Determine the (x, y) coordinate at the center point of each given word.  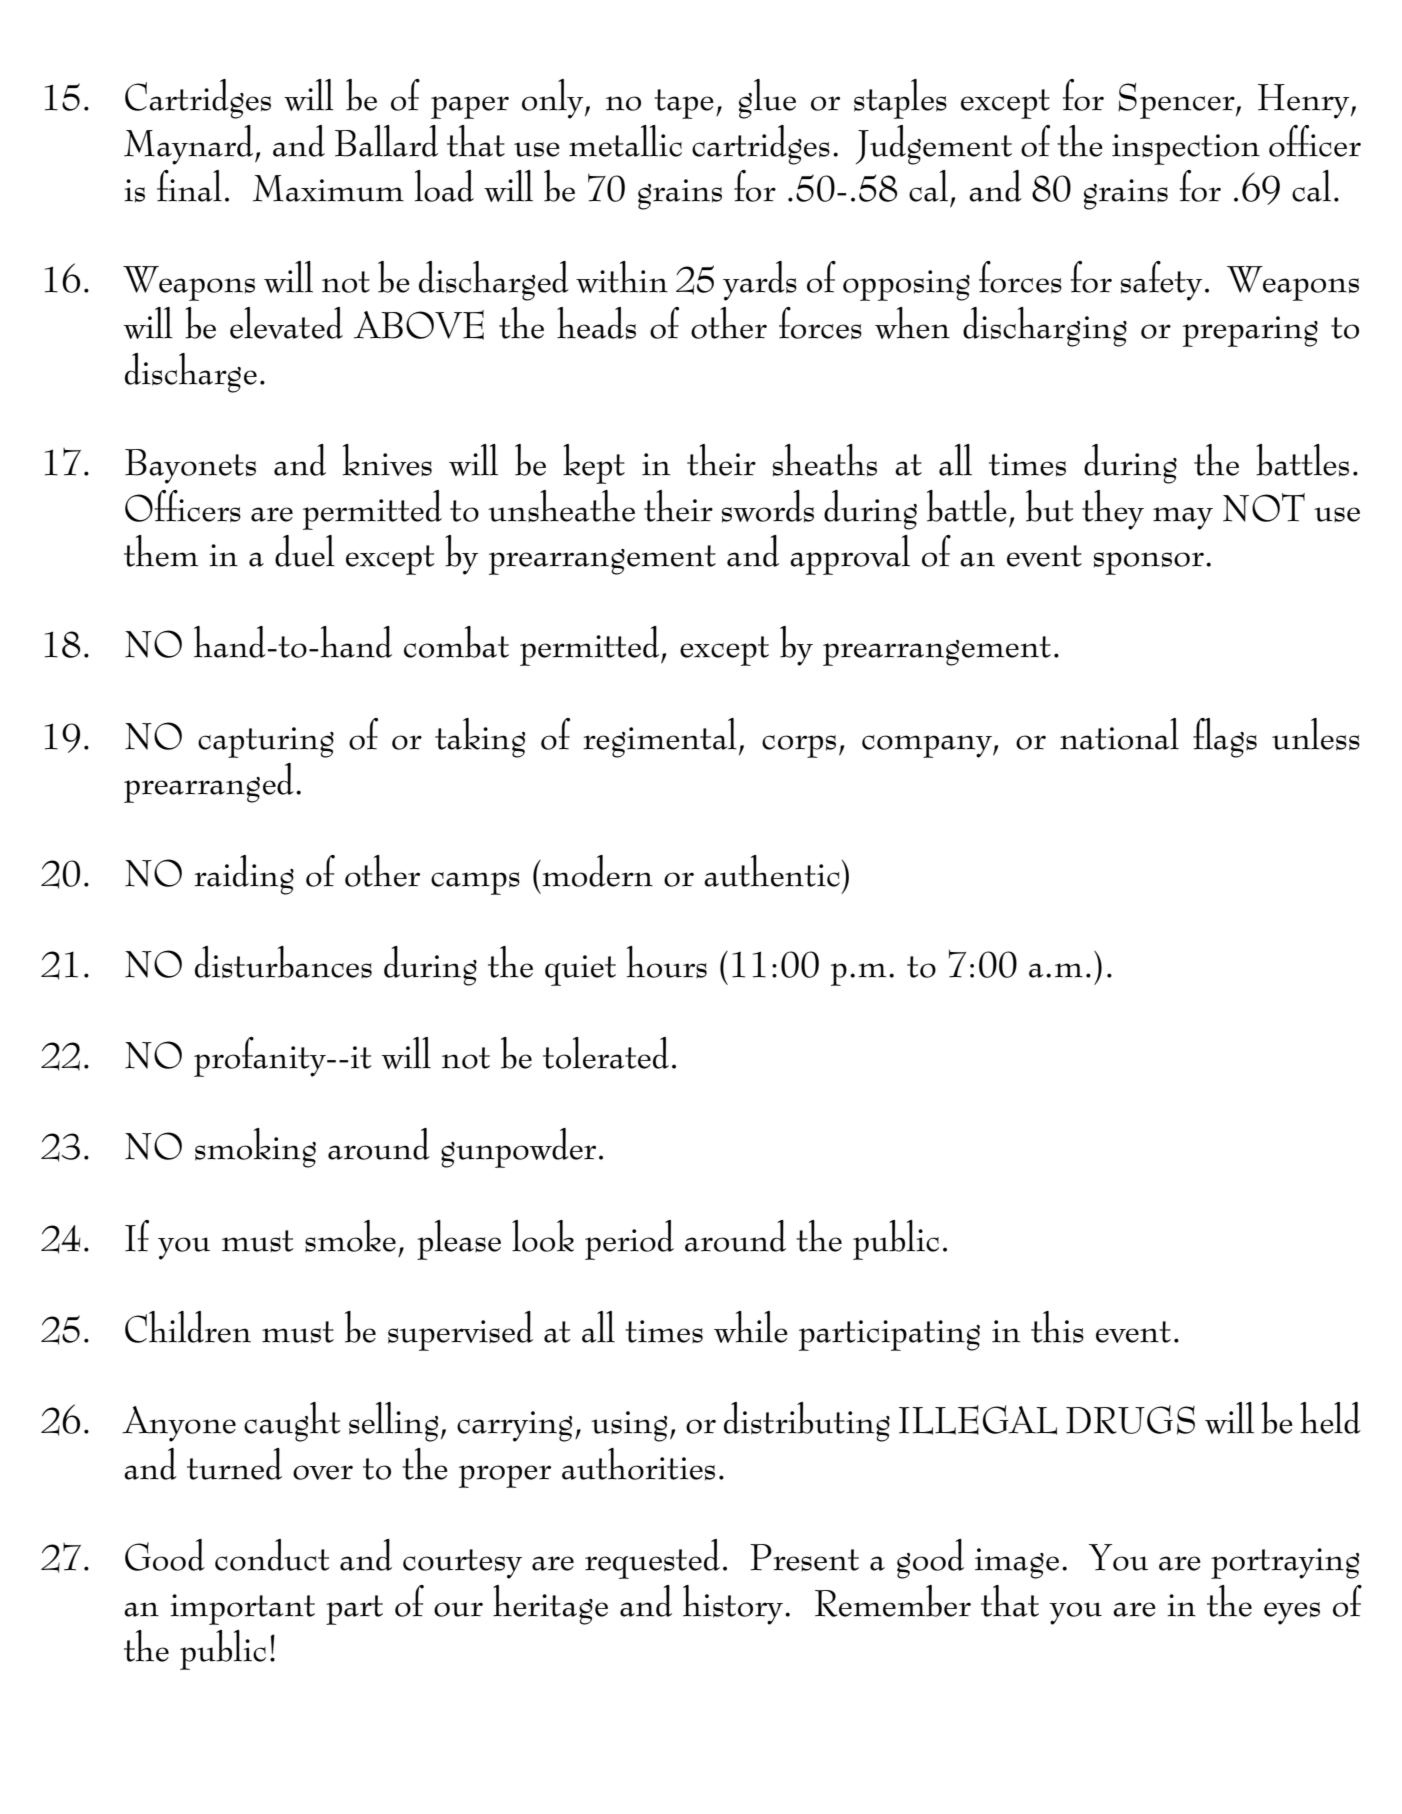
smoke (350, 1236)
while (751, 1327)
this (1057, 1327)
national (1119, 734)
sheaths (825, 460)
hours (667, 962)
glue (767, 99)
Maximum (328, 188)
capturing (266, 742)
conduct (272, 1555)
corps (799, 746)
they (1113, 510)
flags (1225, 738)
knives (387, 460)
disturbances (283, 962)
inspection (1186, 149)
